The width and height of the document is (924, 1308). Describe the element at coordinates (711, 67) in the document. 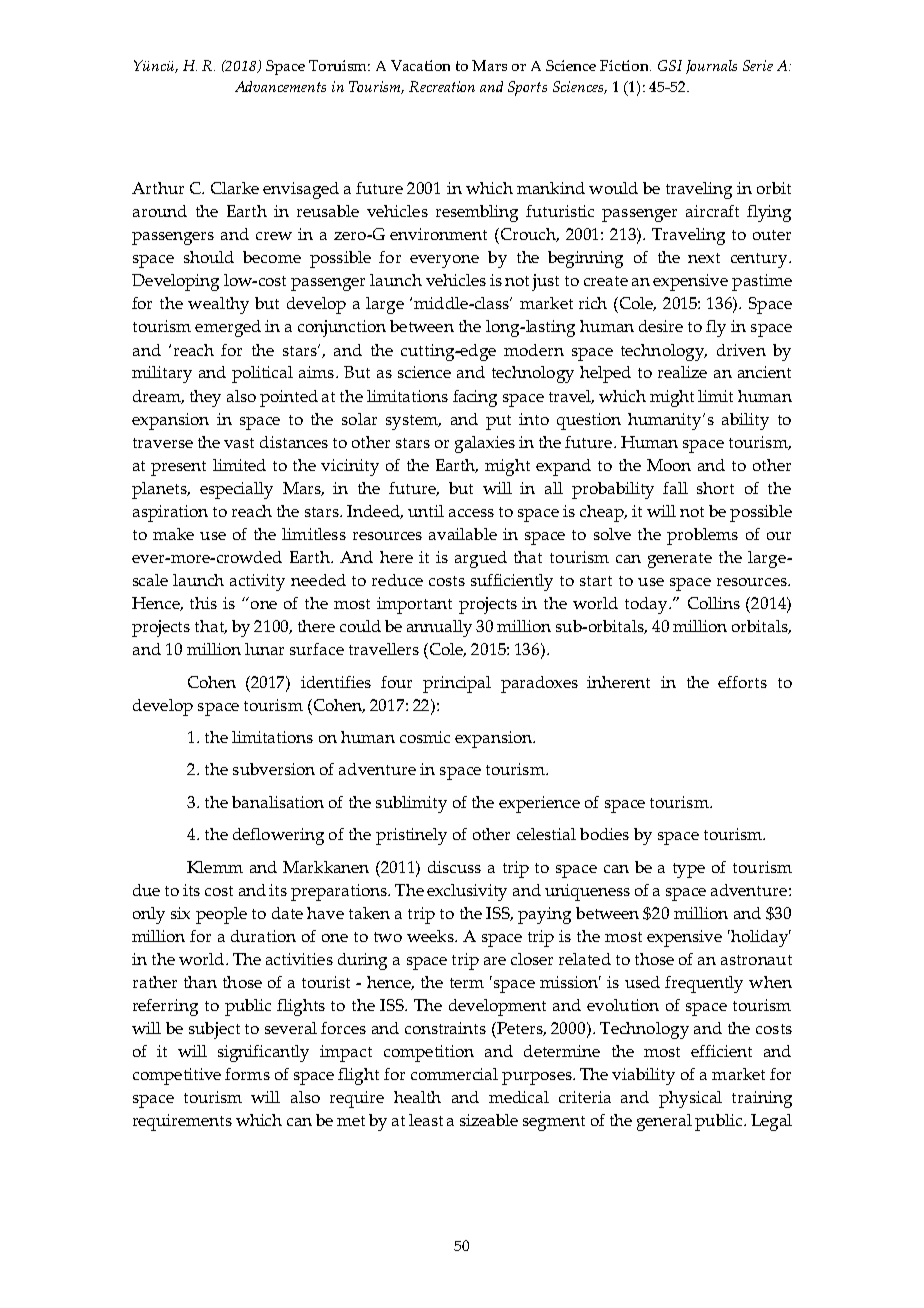

I see `Journals` at that location.
